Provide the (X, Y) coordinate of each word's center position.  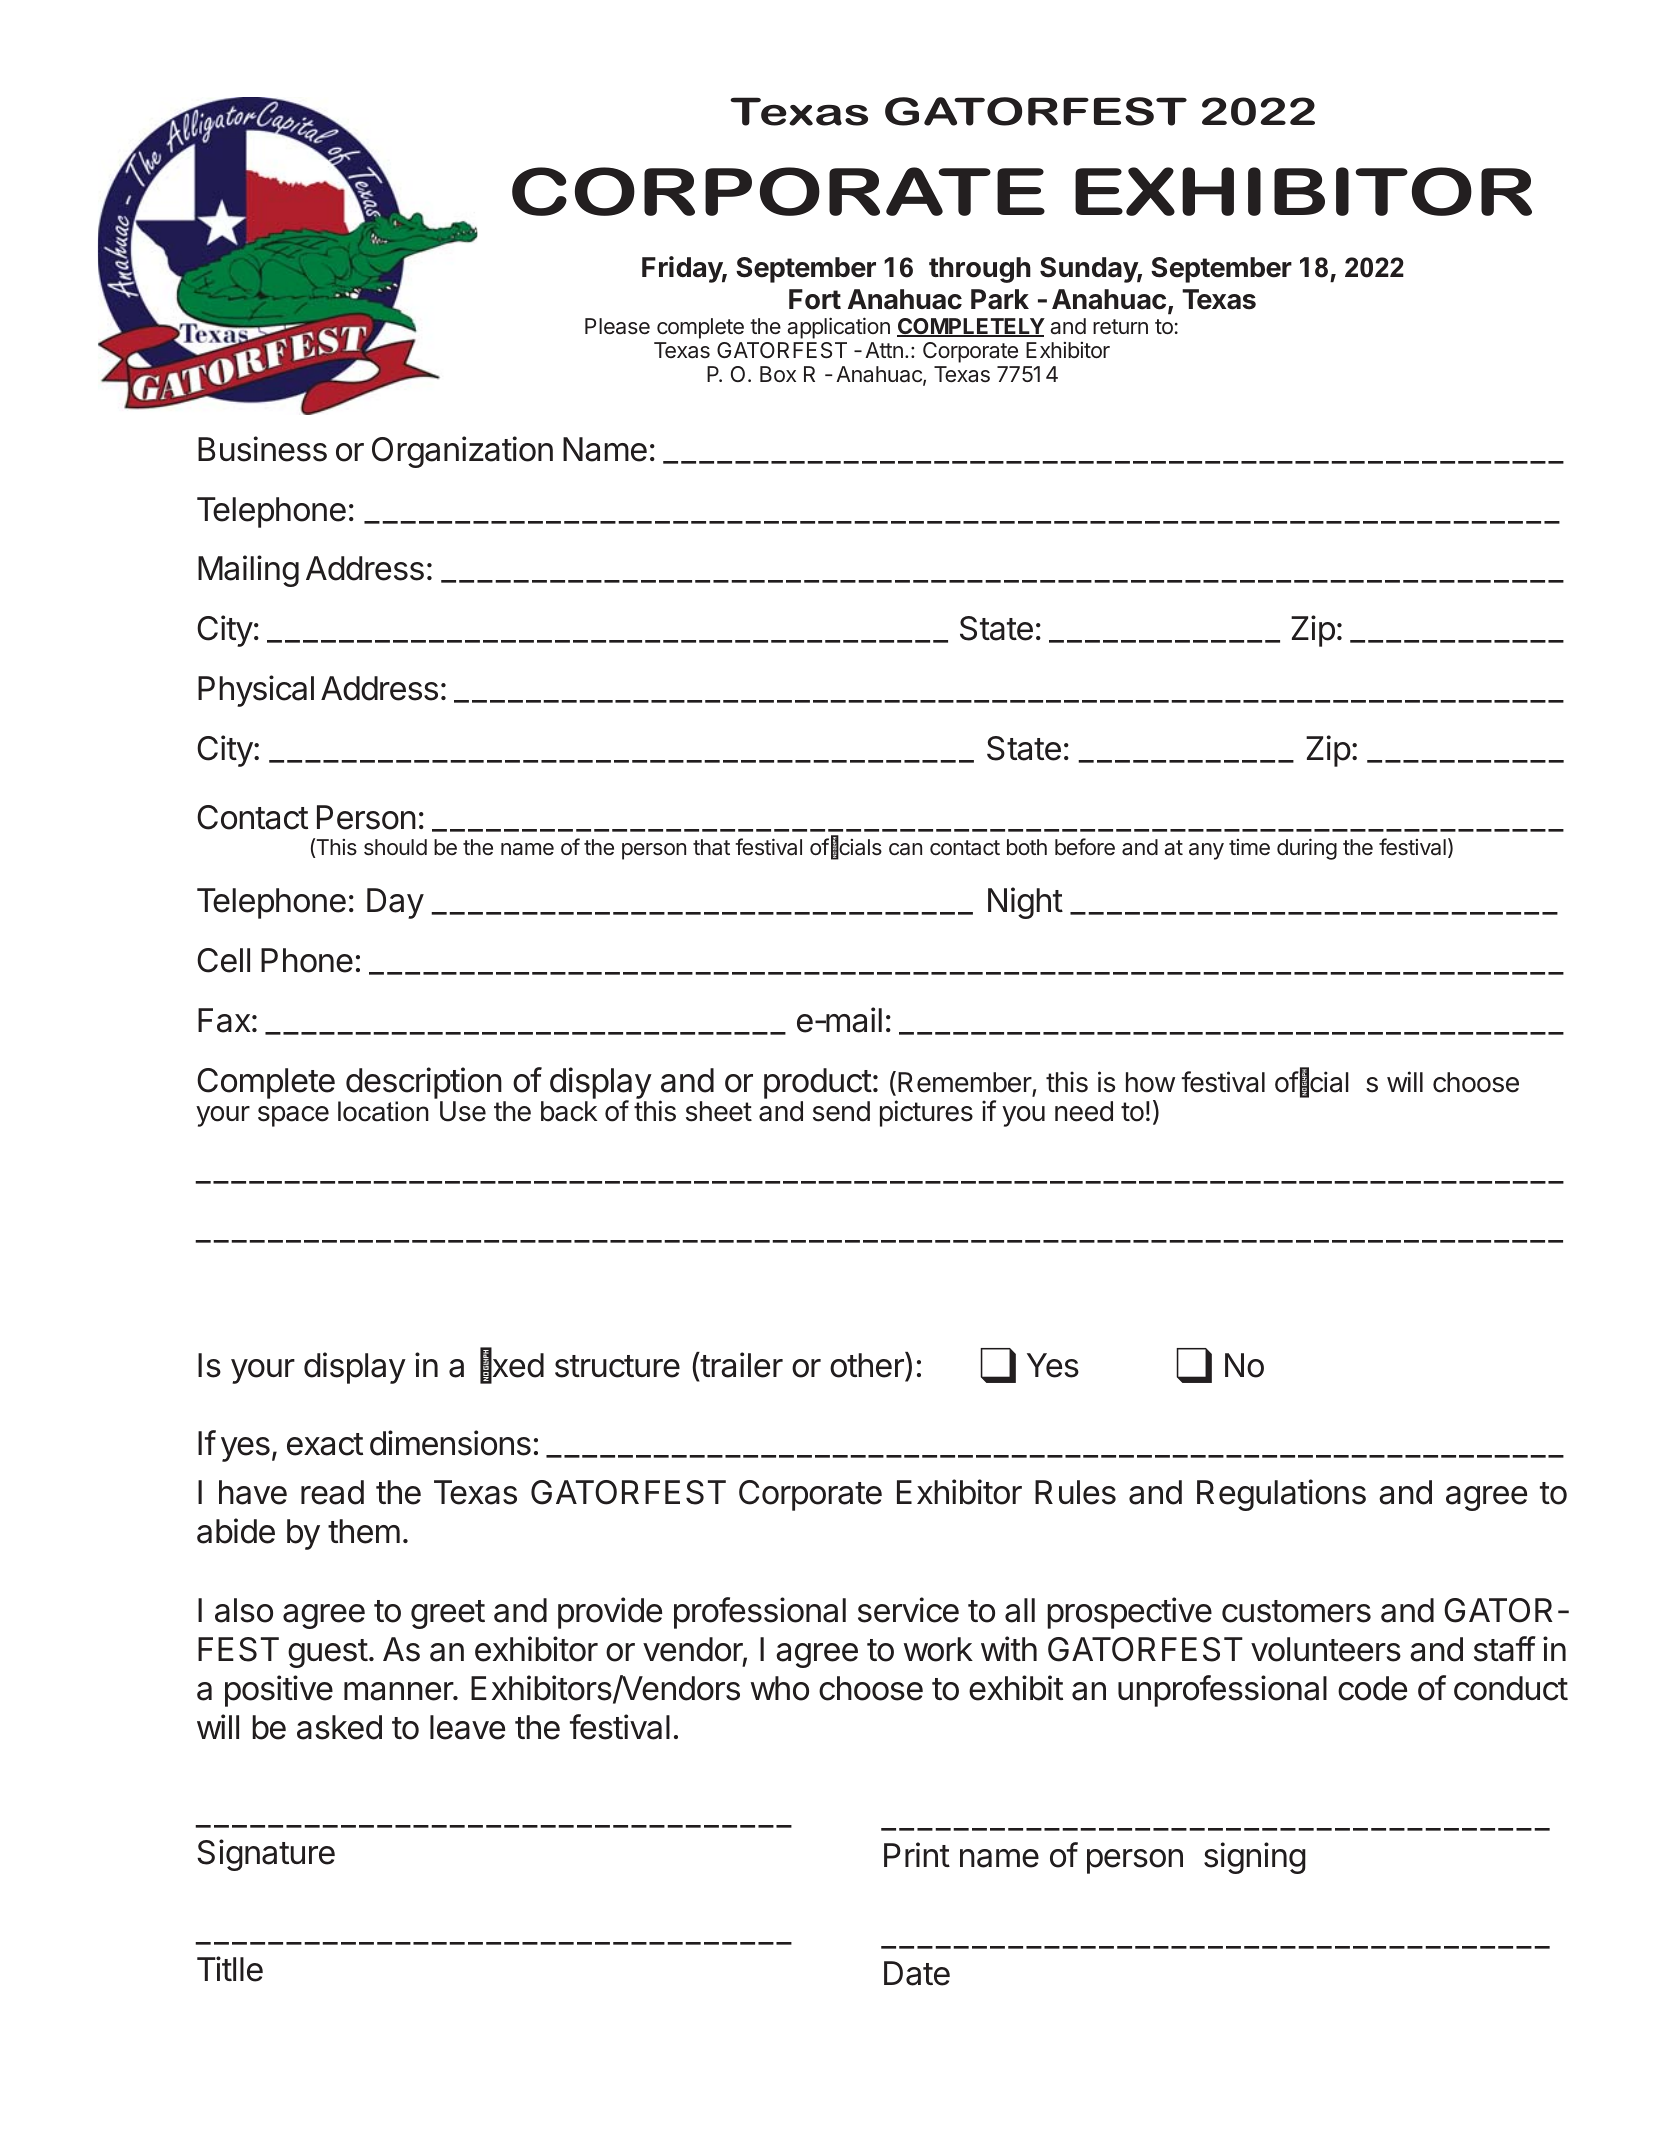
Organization (462, 452)
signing (1255, 1858)
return (1120, 326)
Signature (266, 1855)
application (838, 328)
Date (917, 1973)
